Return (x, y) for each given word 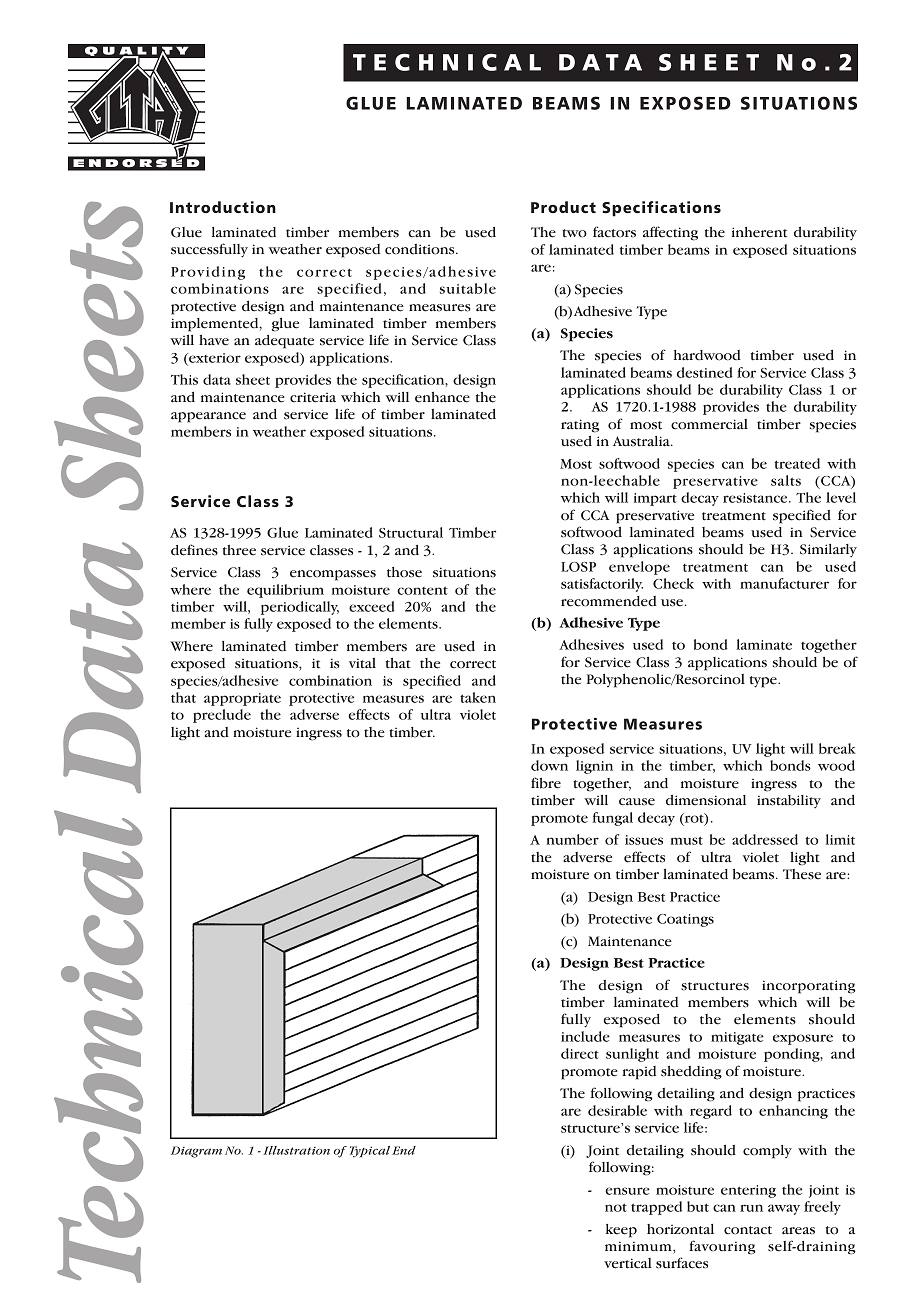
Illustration (296, 1150)
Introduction (223, 207)
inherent (759, 232)
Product (563, 207)
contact (748, 1230)
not (616, 1207)
